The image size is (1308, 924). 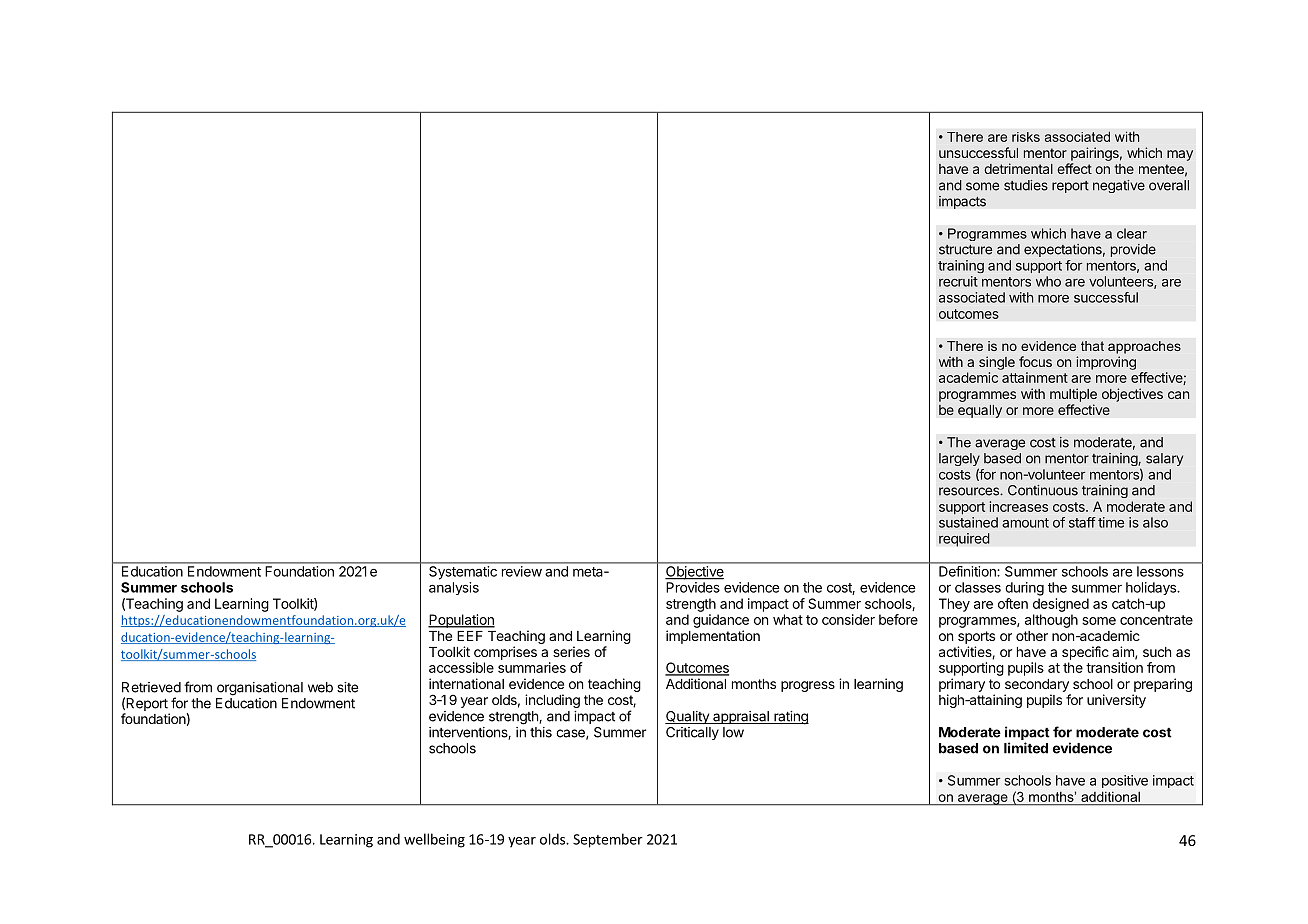 I want to click on structure, so click(x=965, y=250).
